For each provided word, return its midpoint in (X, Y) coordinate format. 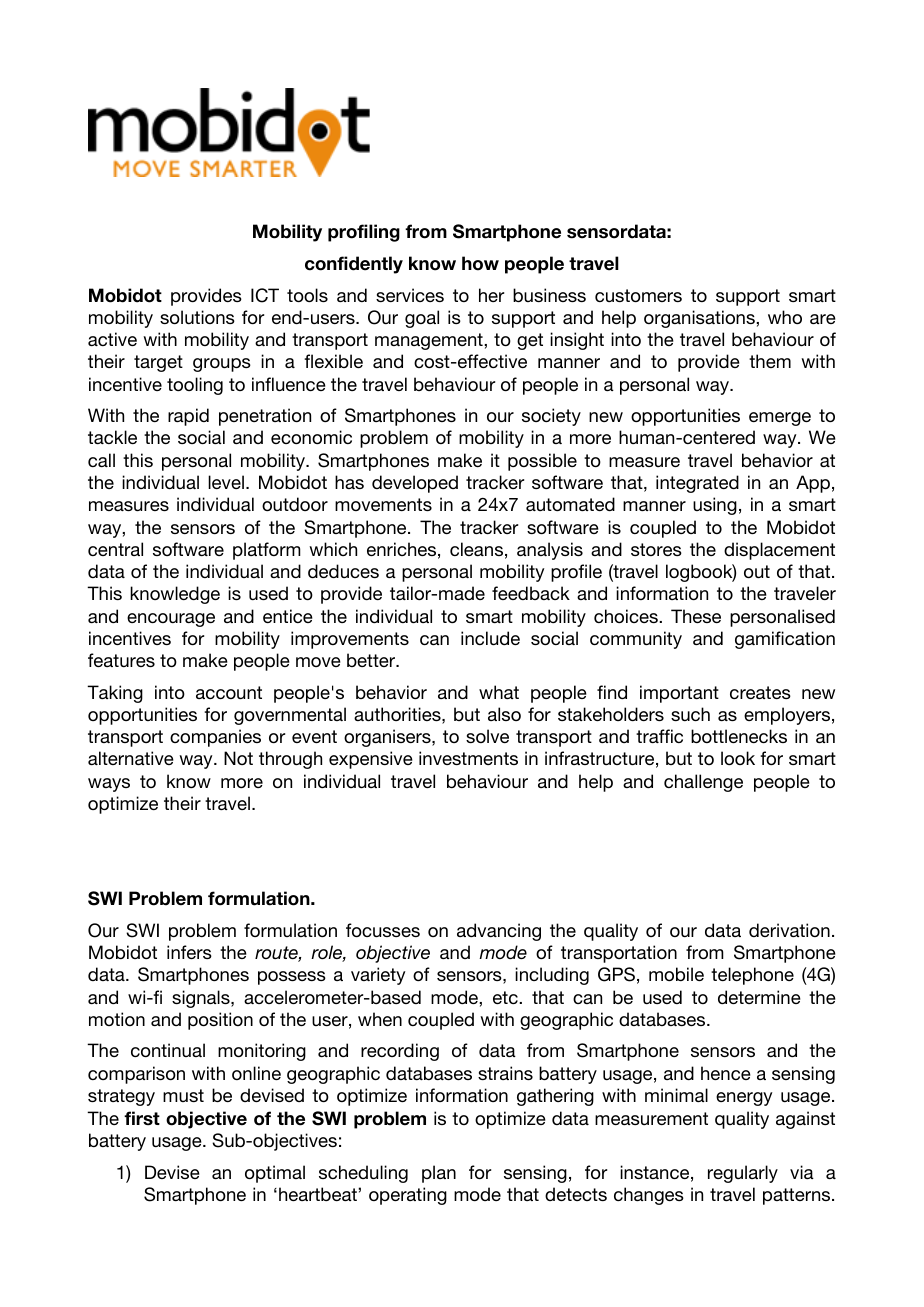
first (142, 1118)
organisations (700, 319)
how (480, 263)
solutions (197, 317)
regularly (743, 1174)
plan (439, 1174)
